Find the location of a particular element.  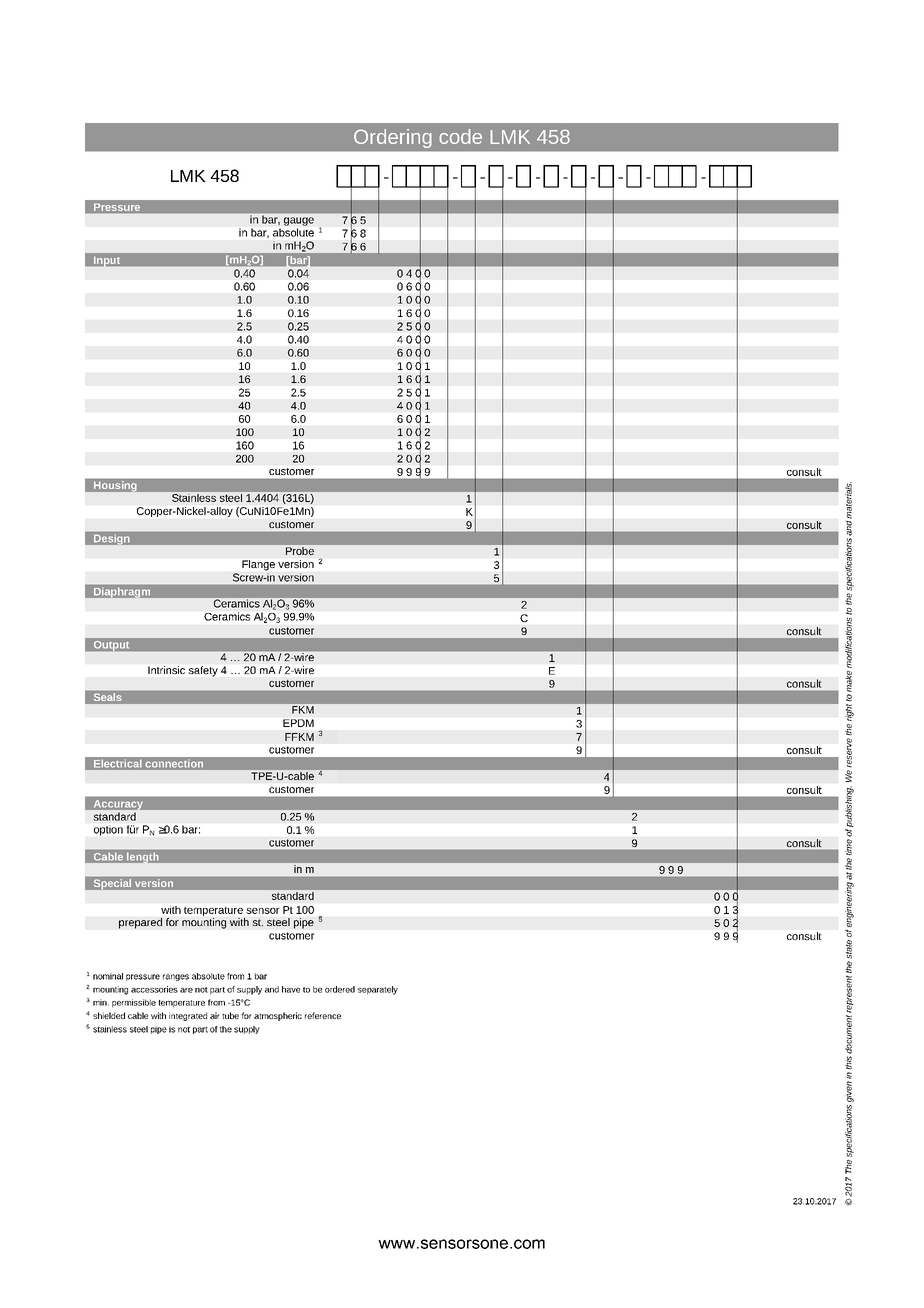

EPDM is located at coordinates (298, 723).
